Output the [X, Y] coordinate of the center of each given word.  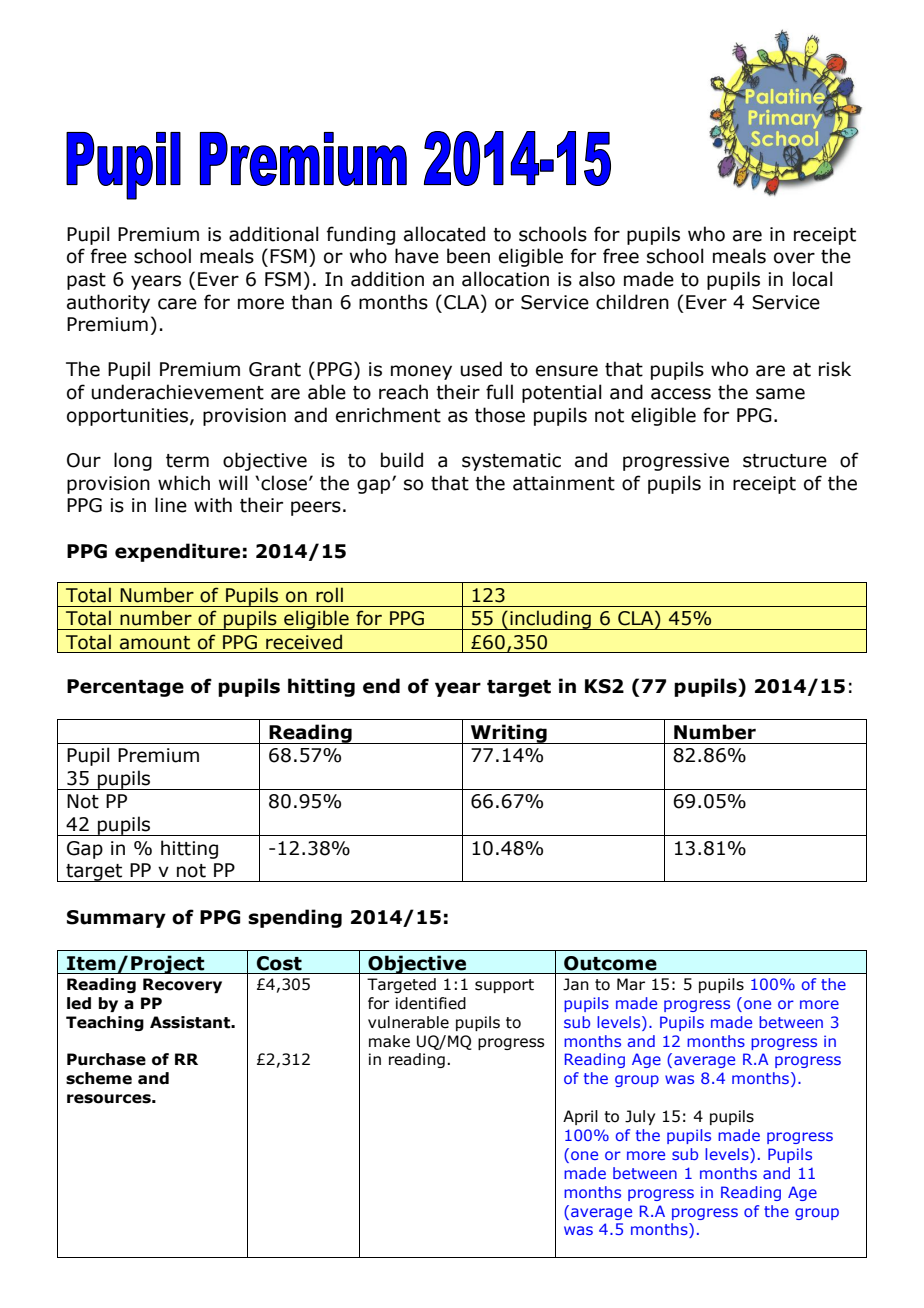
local [813, 279]
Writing [508, 734]
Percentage [125, 688]
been [468, 256]
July [640, 1117]
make [389, 1041]
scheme [99, 1078]
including [550, 620]
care [177, 304]
